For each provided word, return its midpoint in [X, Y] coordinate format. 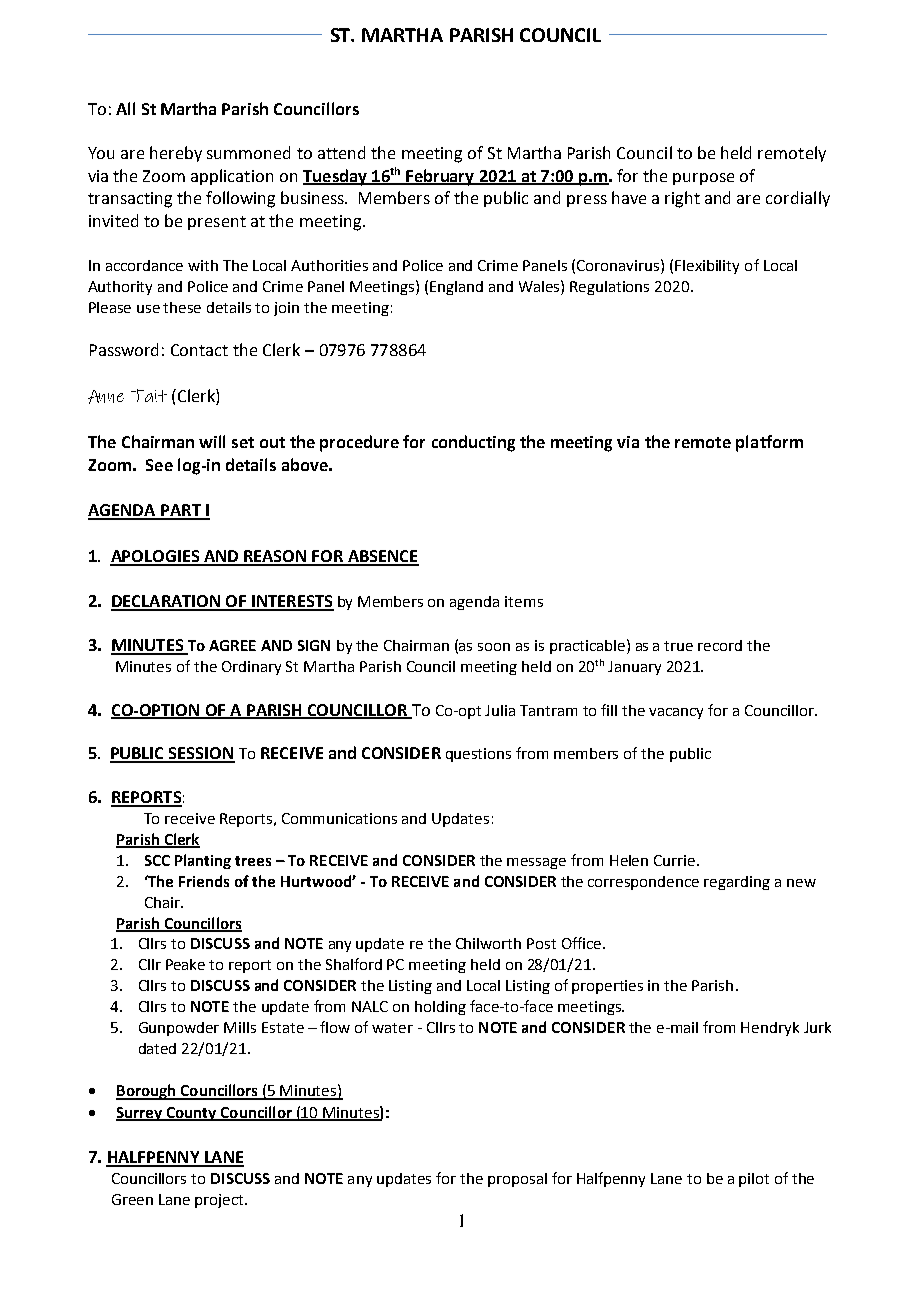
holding [440, 1008]
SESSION [201, 754]
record [720, 645]
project [220, 1201]
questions [478, 755]
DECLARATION [167, 602]
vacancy [676, 713]
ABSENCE [382, 557]
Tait [149, 395]
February [440, 177]
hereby [176, 154]
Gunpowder [179, 1029]
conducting [473, 443]
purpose [703, 179]
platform [769, 443]
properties [607, 987]
